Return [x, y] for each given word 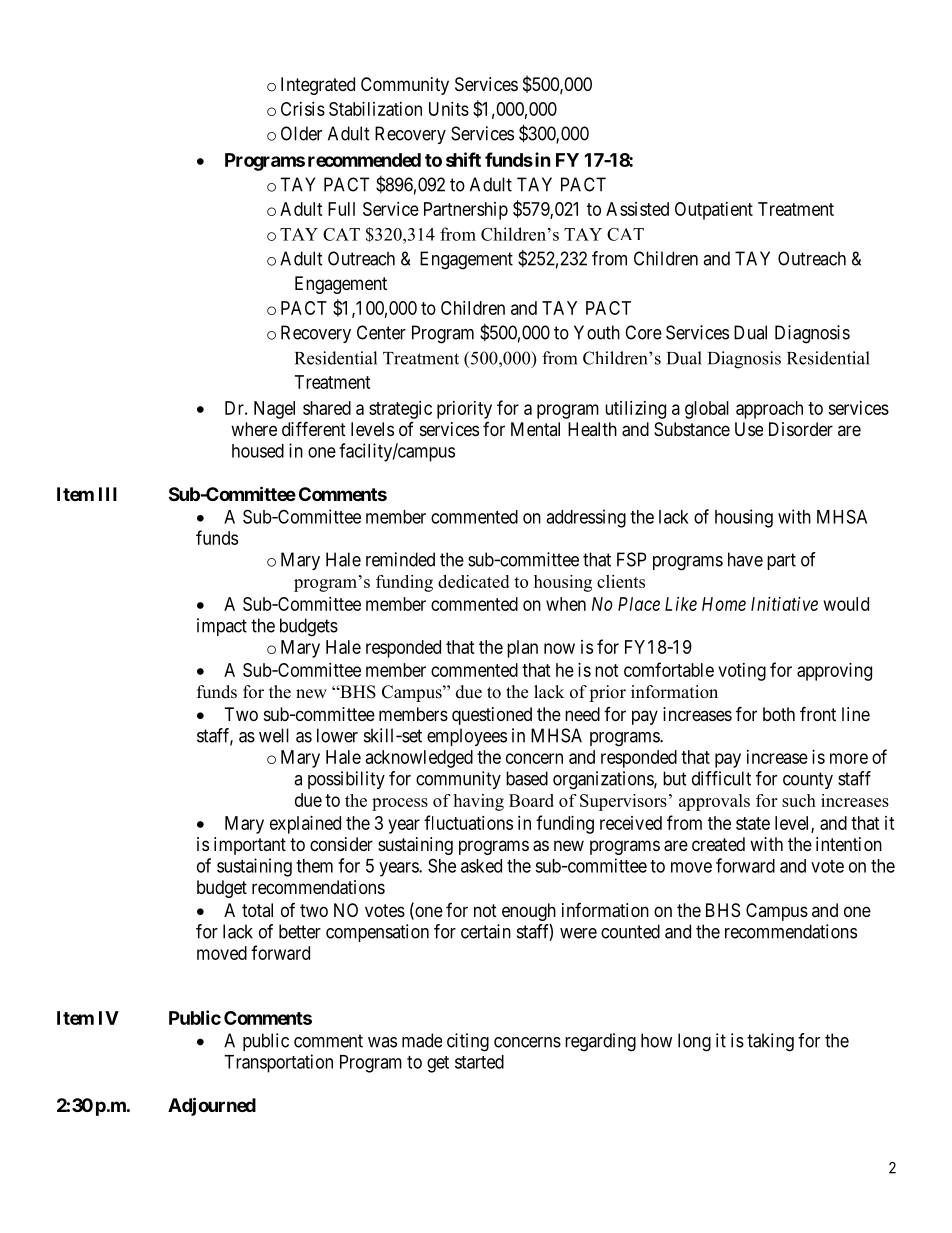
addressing [586, 518]
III [108, 494]
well [274, 735]
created [718, 844]
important [250, 846]
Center [381, 332]
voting [742, 672]
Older [301, 133]
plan [522, 649]
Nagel [274, 410]
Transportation [278, 1063]
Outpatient [714, 211]
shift [463, 159]
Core [643, 332]
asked [481, 866]
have [745, 559]
